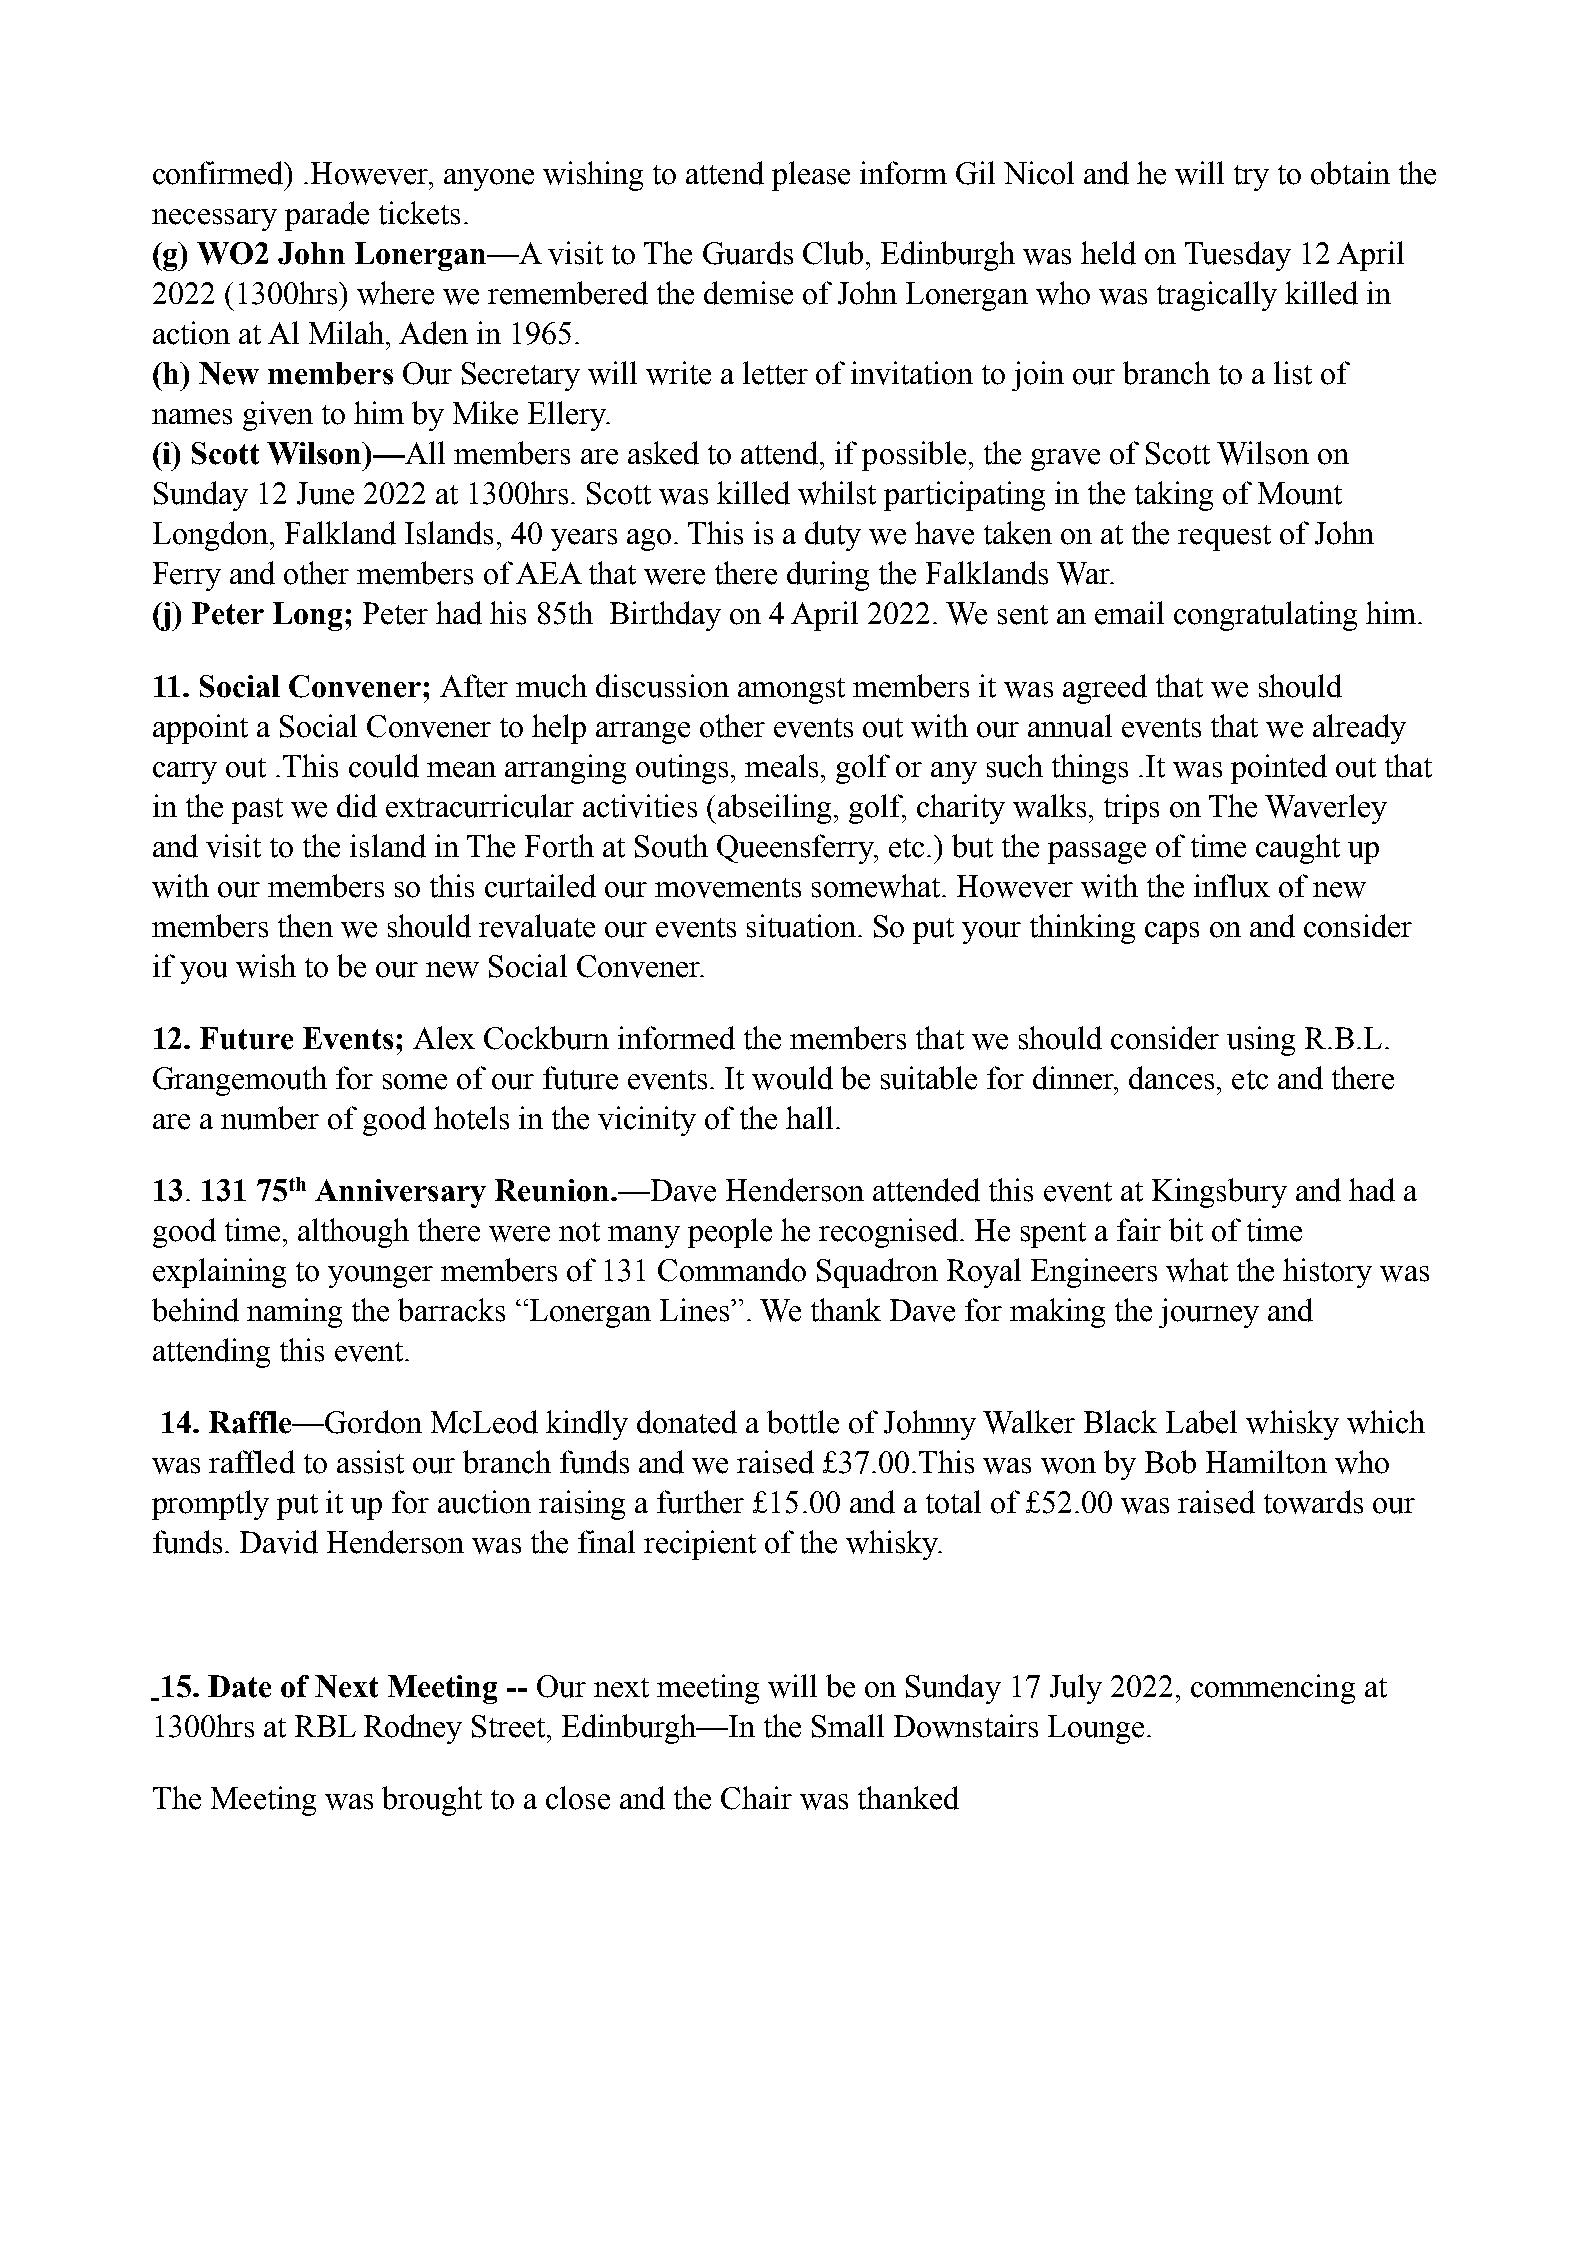 The width and height of the screenshot is (1588, 2247). Describe the element at coordinates (1238, 256) in the screenshot. I see `Tuesday` at that location.
